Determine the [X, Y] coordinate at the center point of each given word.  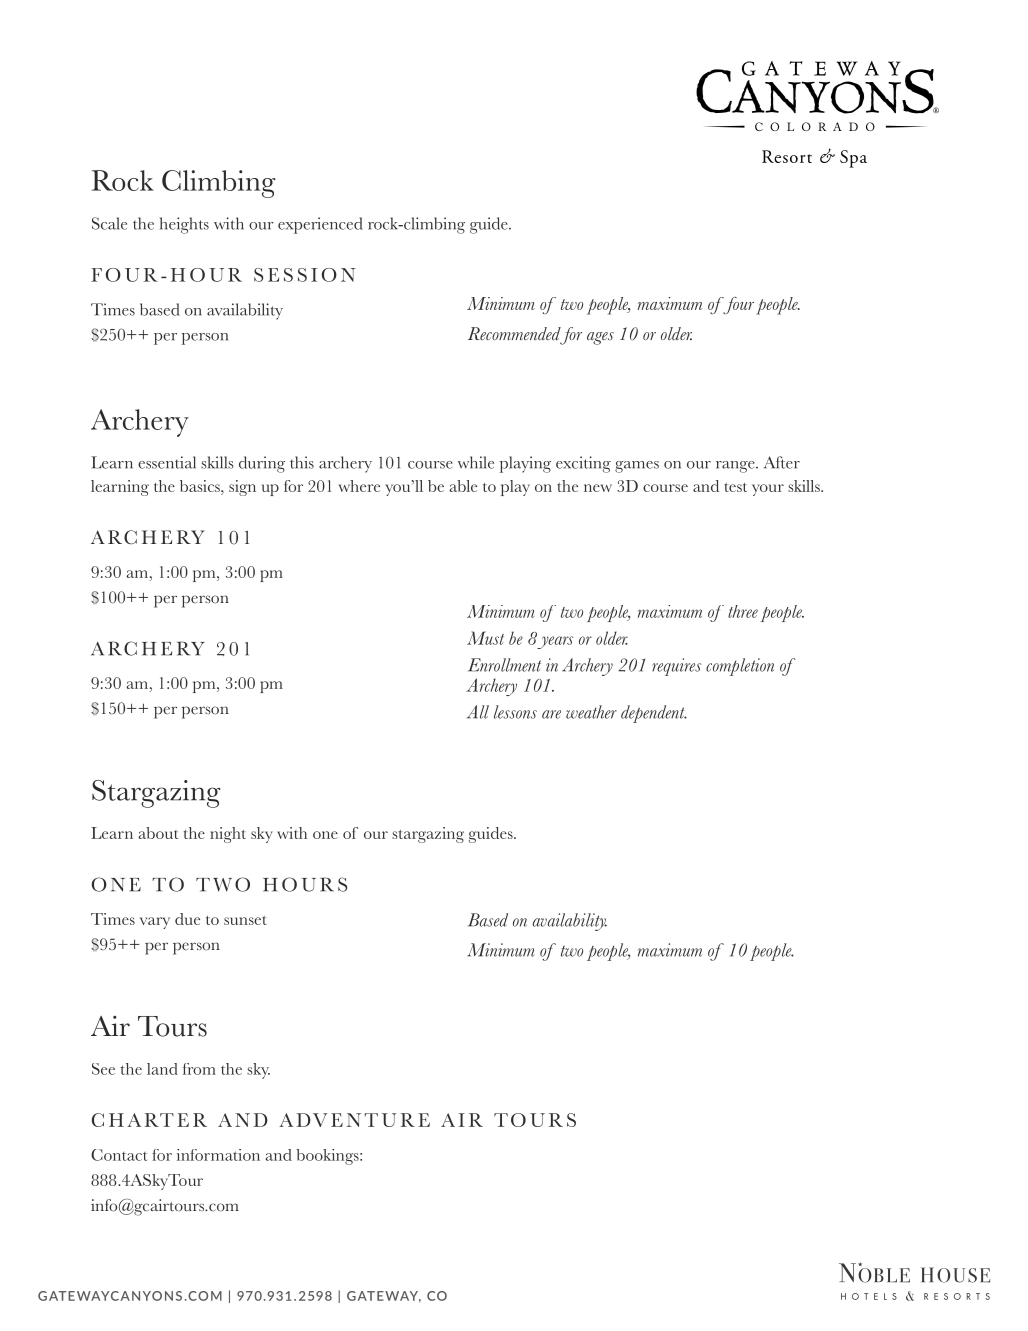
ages [600, 338]
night [228, 835]
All [478, 712]
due [187, 919]
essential [167, 462]
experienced [320, 225]
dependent [654, 714]
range [736, 467]
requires [676, 667]
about [158, 833]
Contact [119, 1155]
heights [184, 225]
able [463, 486]
